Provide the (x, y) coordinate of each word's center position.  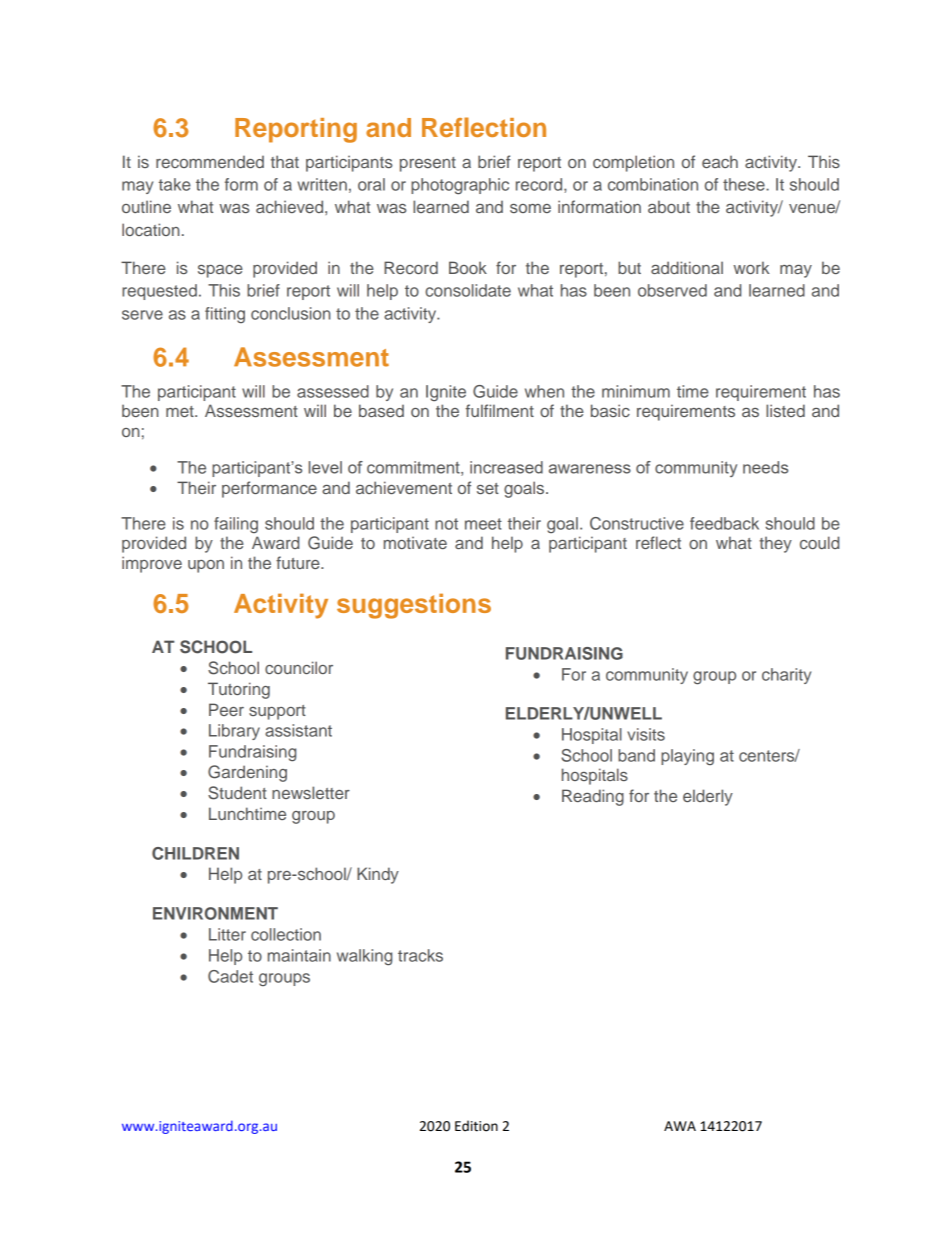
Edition (476, 1126)
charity (786, 676)
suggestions (414, 606)
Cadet (230, 976)
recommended (210, 161)
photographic (460, 186)
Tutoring (239, 690)
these (745, 184)
